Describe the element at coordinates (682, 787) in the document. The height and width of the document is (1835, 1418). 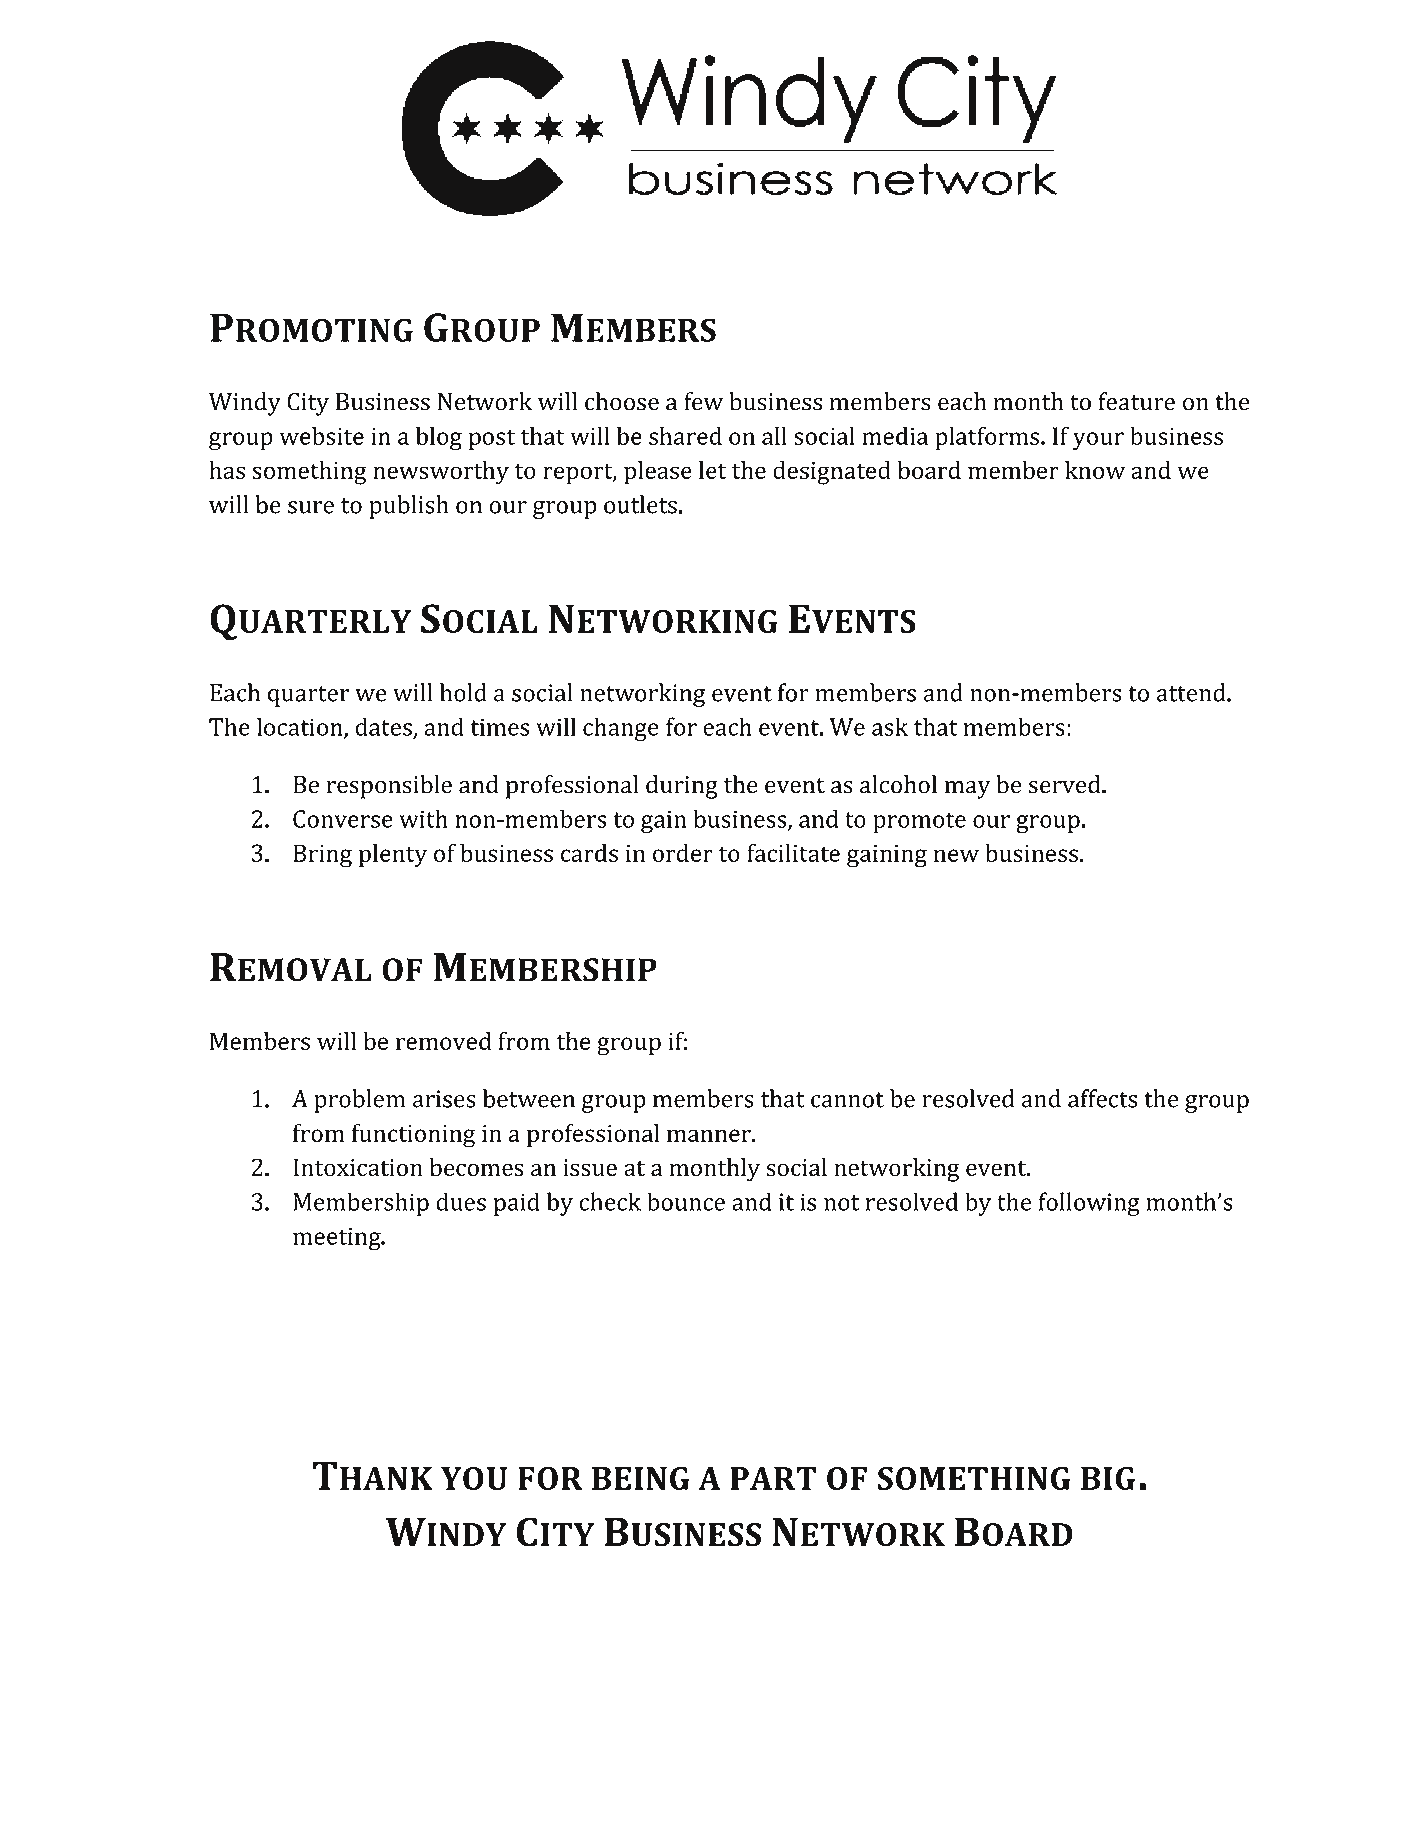
I see `during` at that location.
